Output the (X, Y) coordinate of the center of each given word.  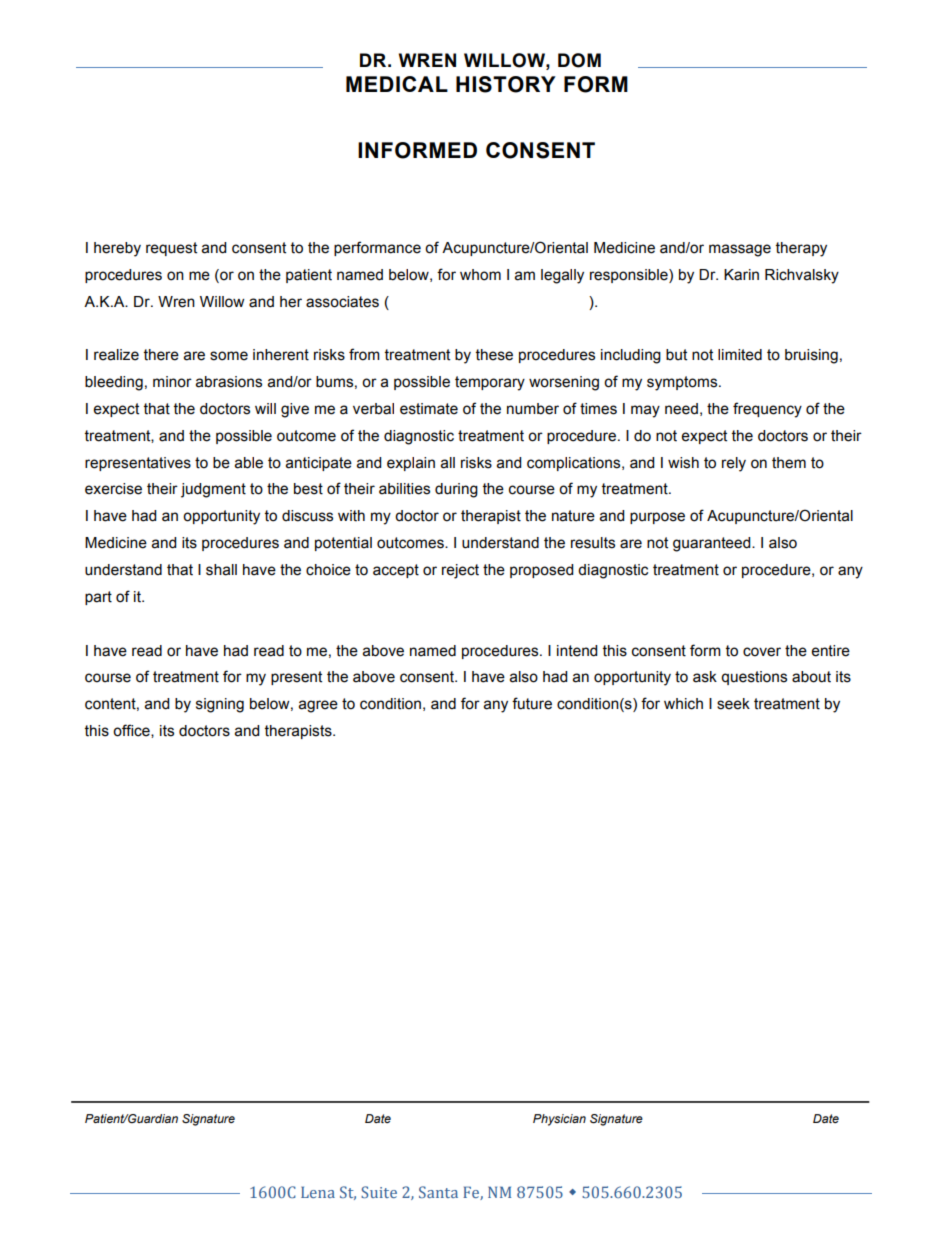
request (171, 249)
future (532, 703)
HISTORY (506, 84)
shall (221, 570)
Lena (318, 1192)
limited (740, 355)
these (494, 355)
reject (460, 571)
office (132, 731)
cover (762, 652)
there (161, 355)
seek (733, 704)
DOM (579, 60)
